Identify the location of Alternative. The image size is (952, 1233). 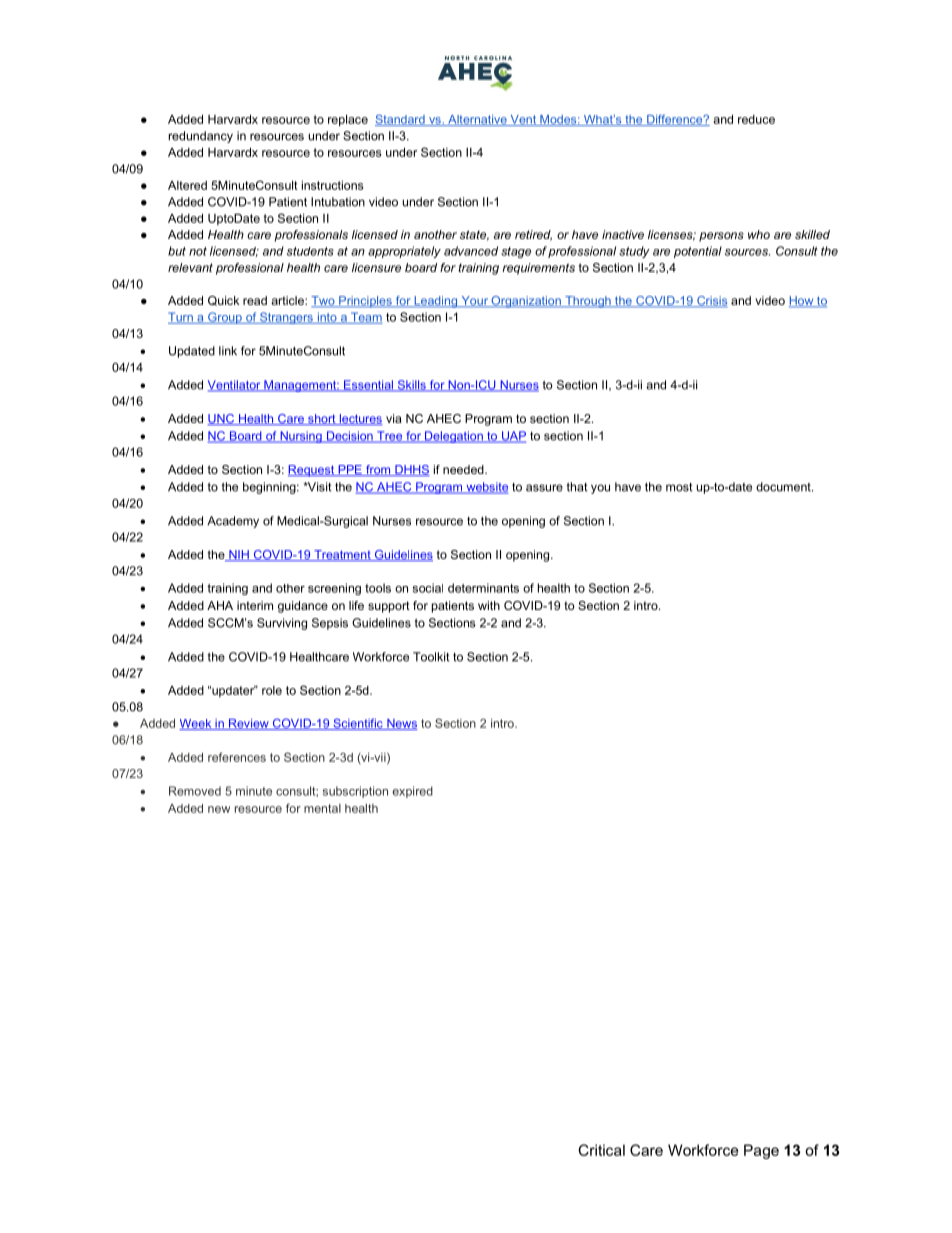
(477, 120).
